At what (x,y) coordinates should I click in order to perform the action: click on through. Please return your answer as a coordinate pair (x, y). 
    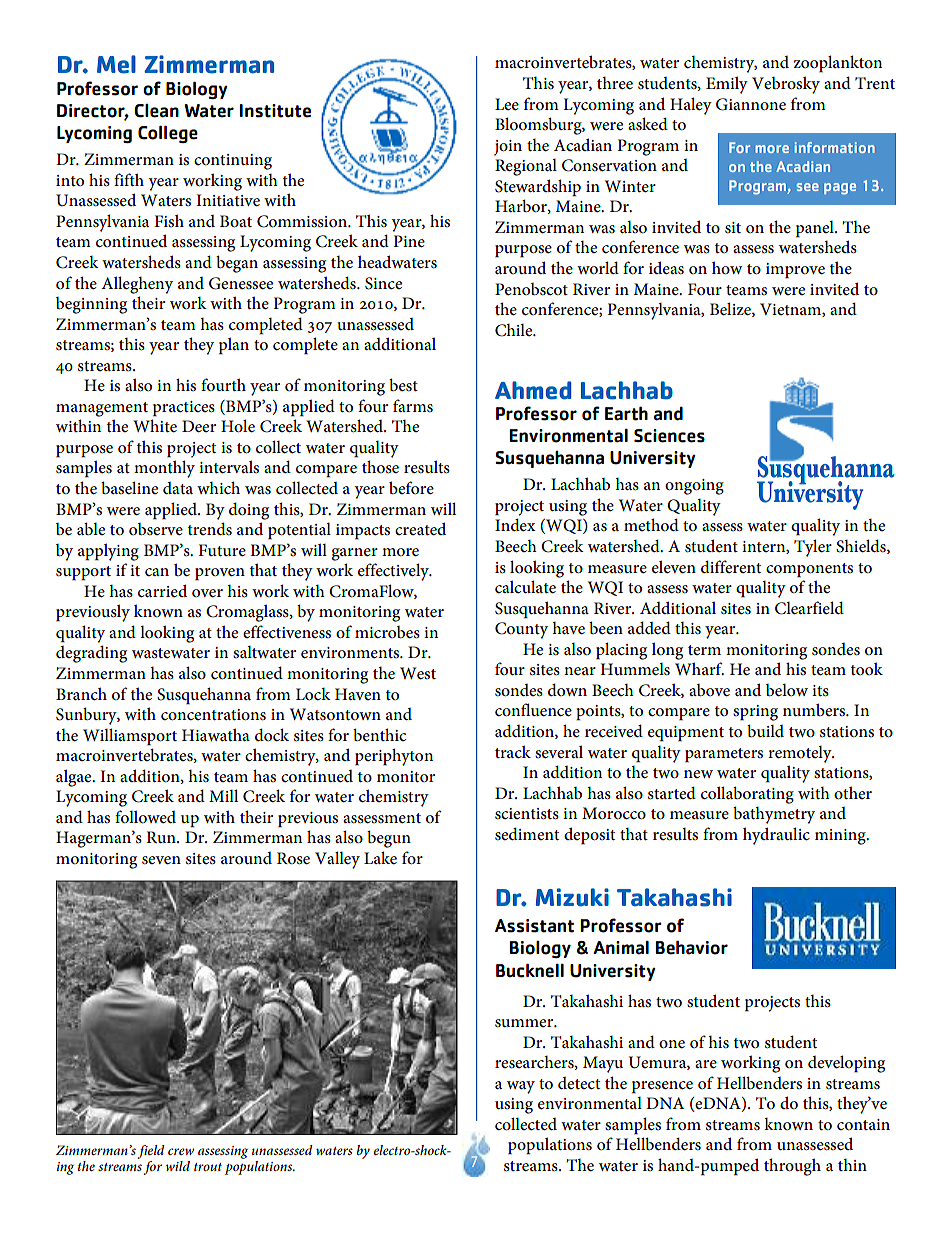
    Looking at the image, I should click on (792, 1167).
